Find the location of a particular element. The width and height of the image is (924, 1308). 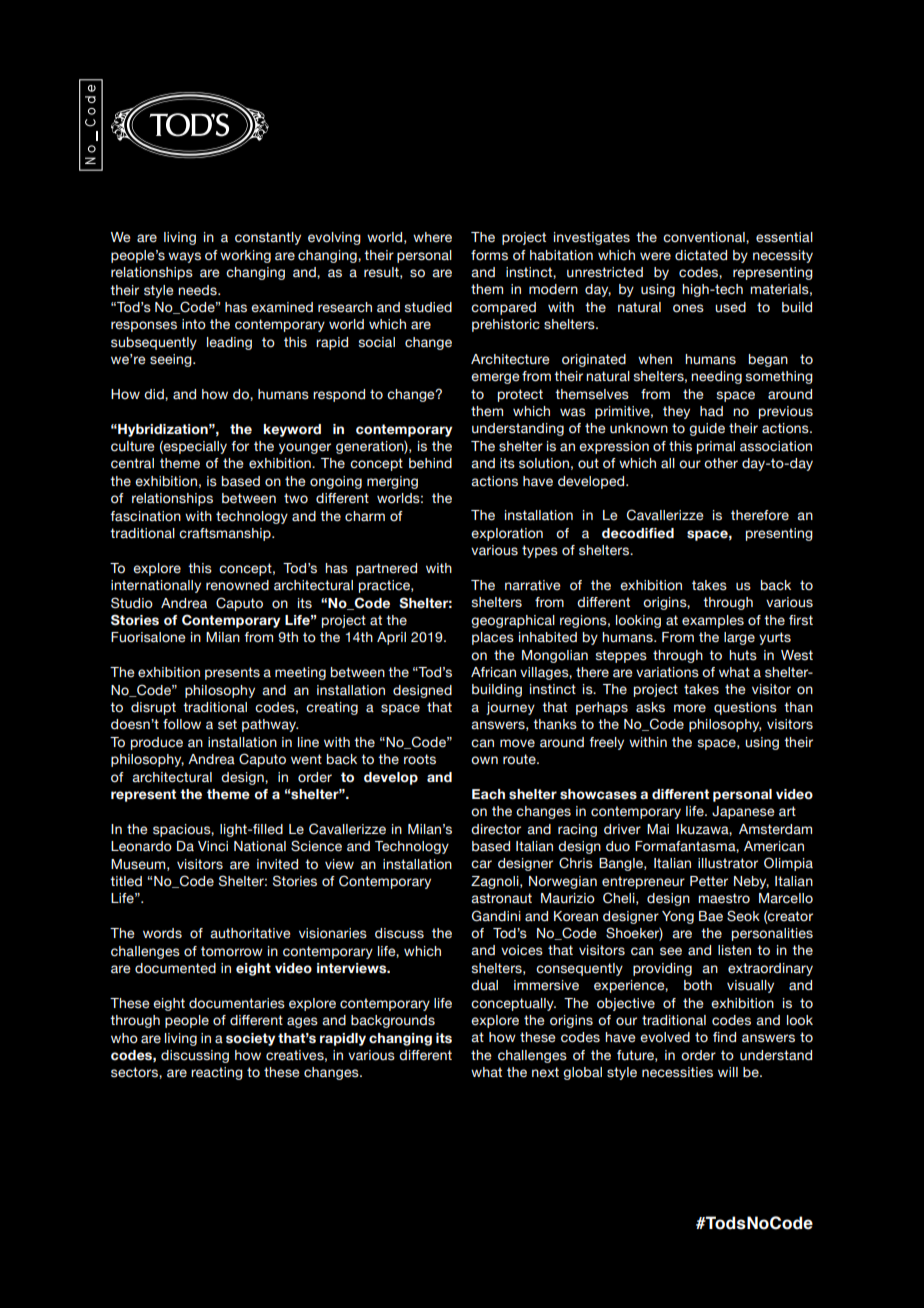

ways is located at coordinates (184, 257).
